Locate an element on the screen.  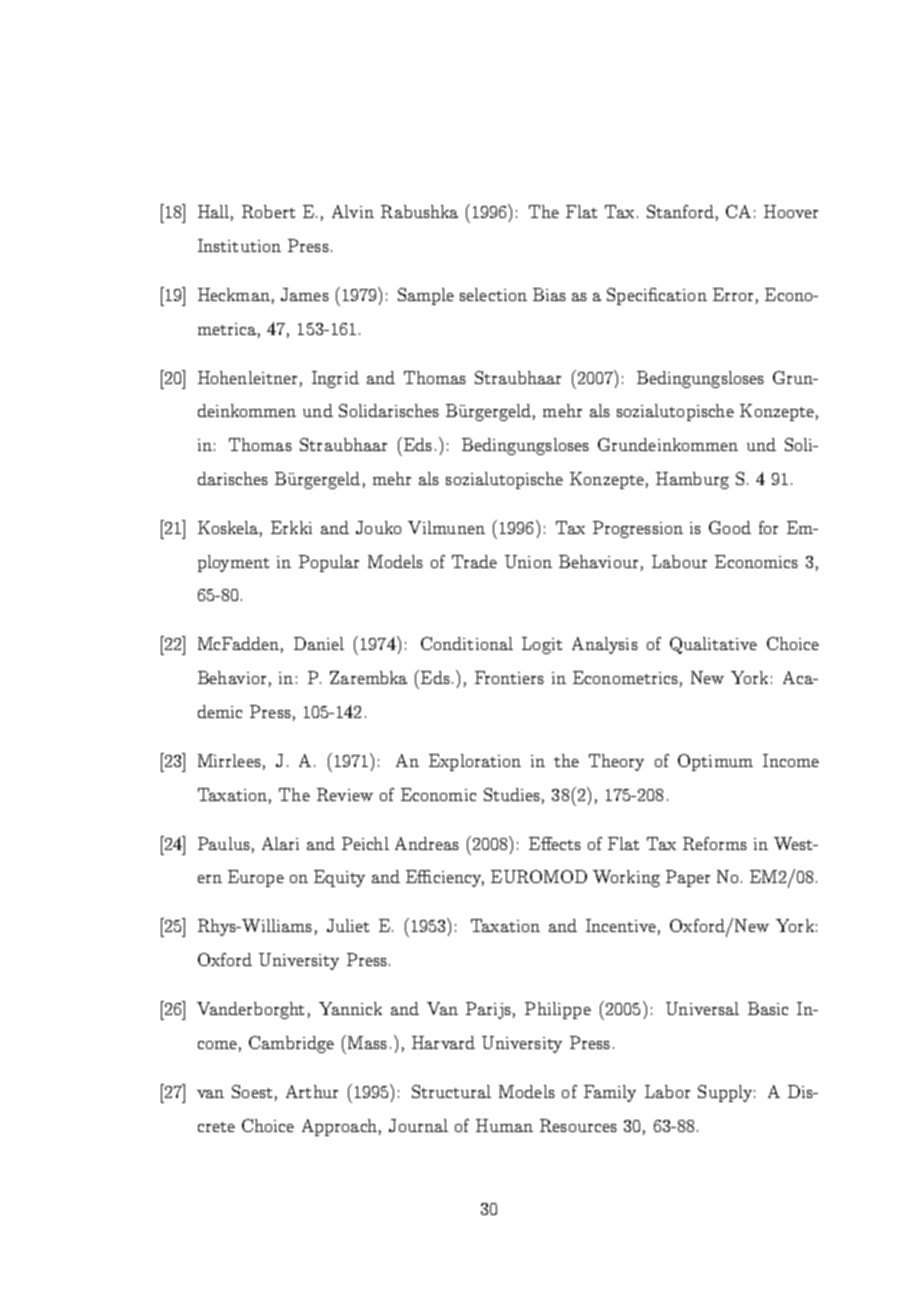
Review is located at coordinates (345, 794).
